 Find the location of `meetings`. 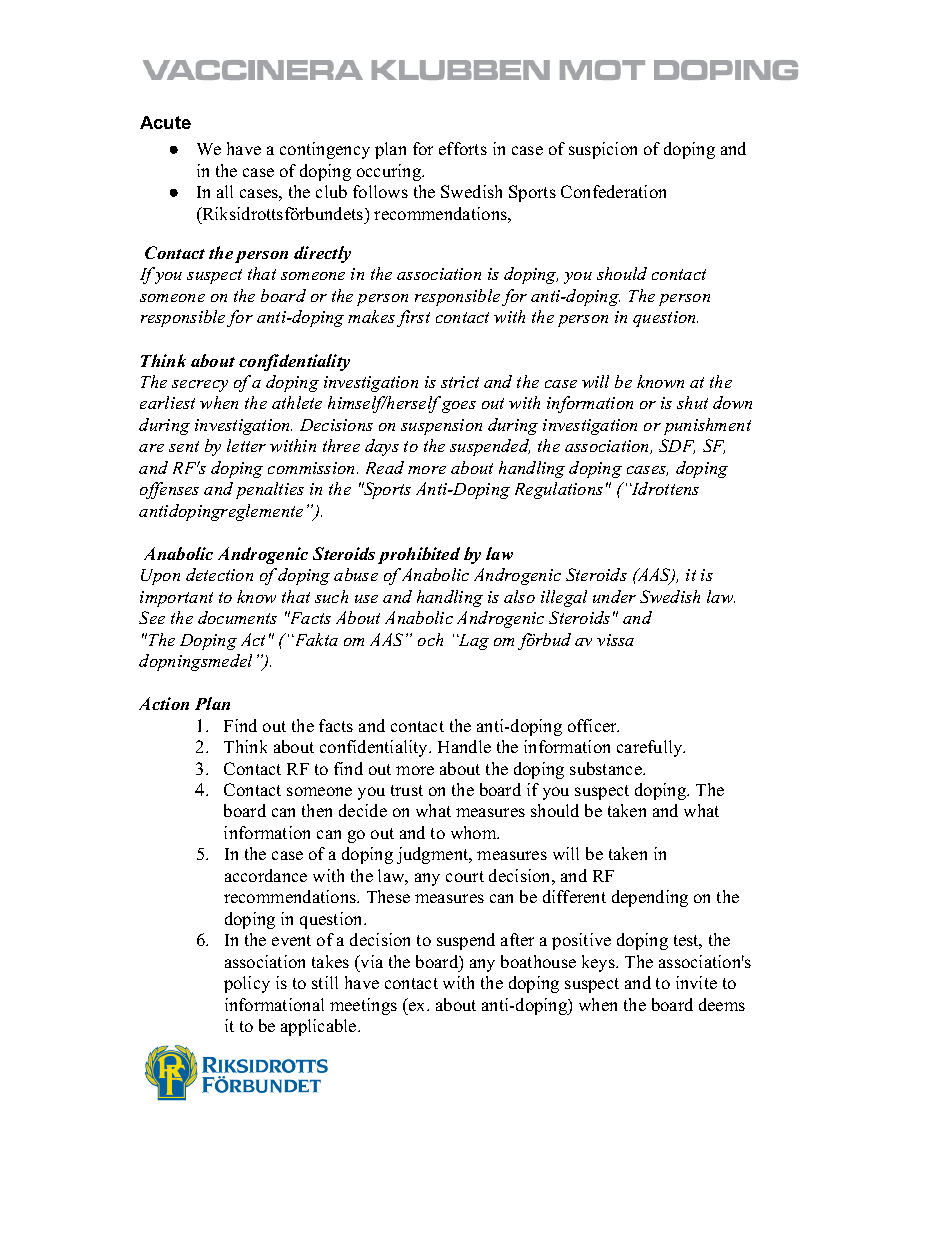

meetings is located at coordinates (363, 1006).
